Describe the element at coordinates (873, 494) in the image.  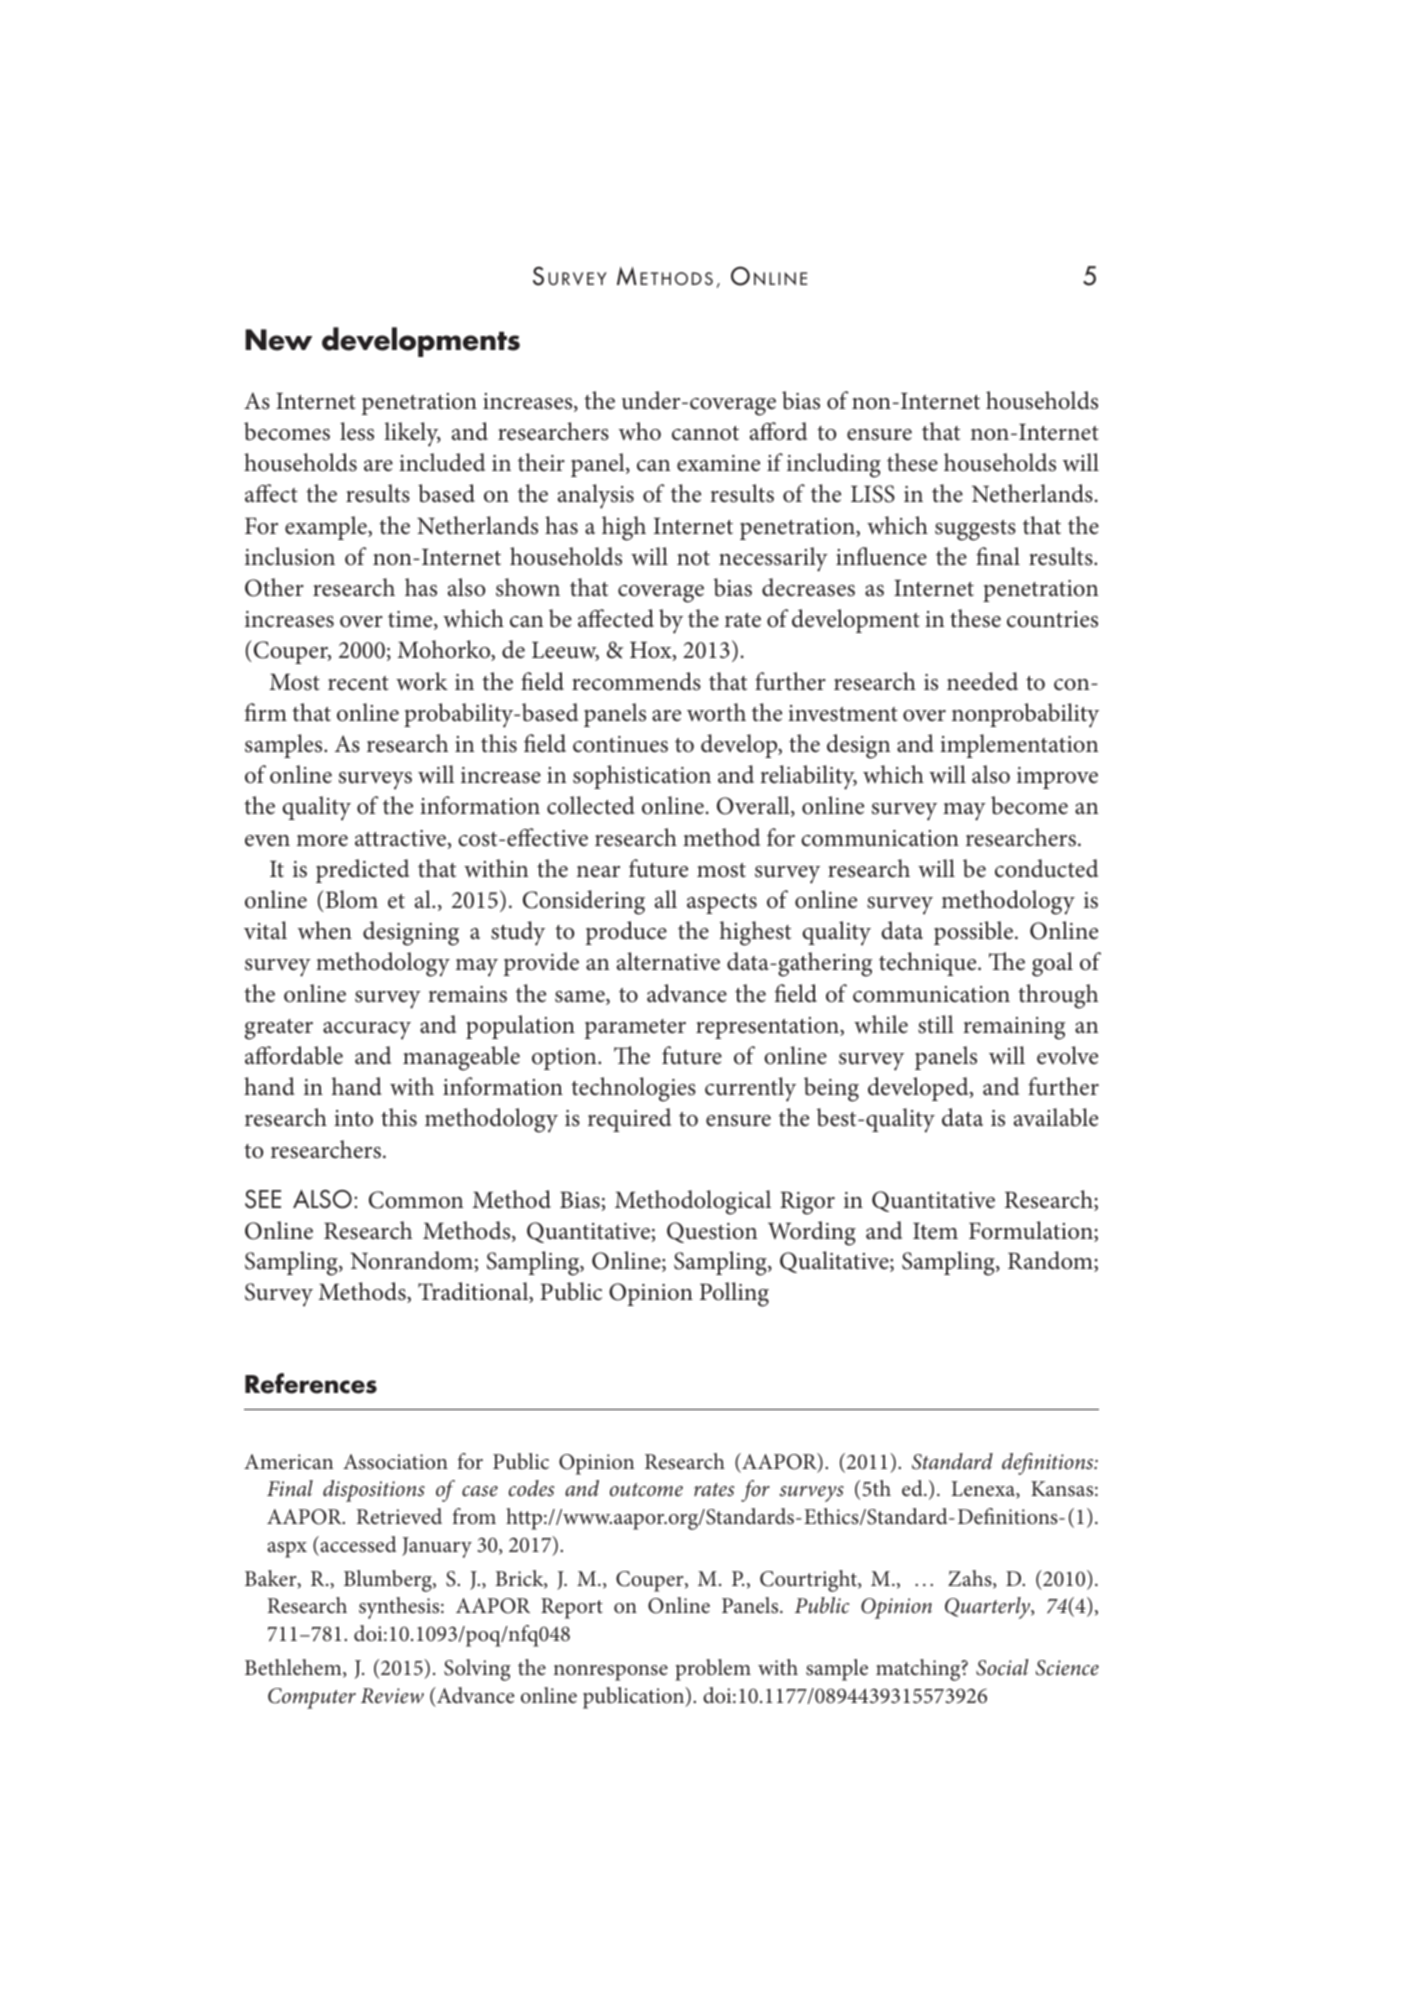
I see `LISS` at that location.
